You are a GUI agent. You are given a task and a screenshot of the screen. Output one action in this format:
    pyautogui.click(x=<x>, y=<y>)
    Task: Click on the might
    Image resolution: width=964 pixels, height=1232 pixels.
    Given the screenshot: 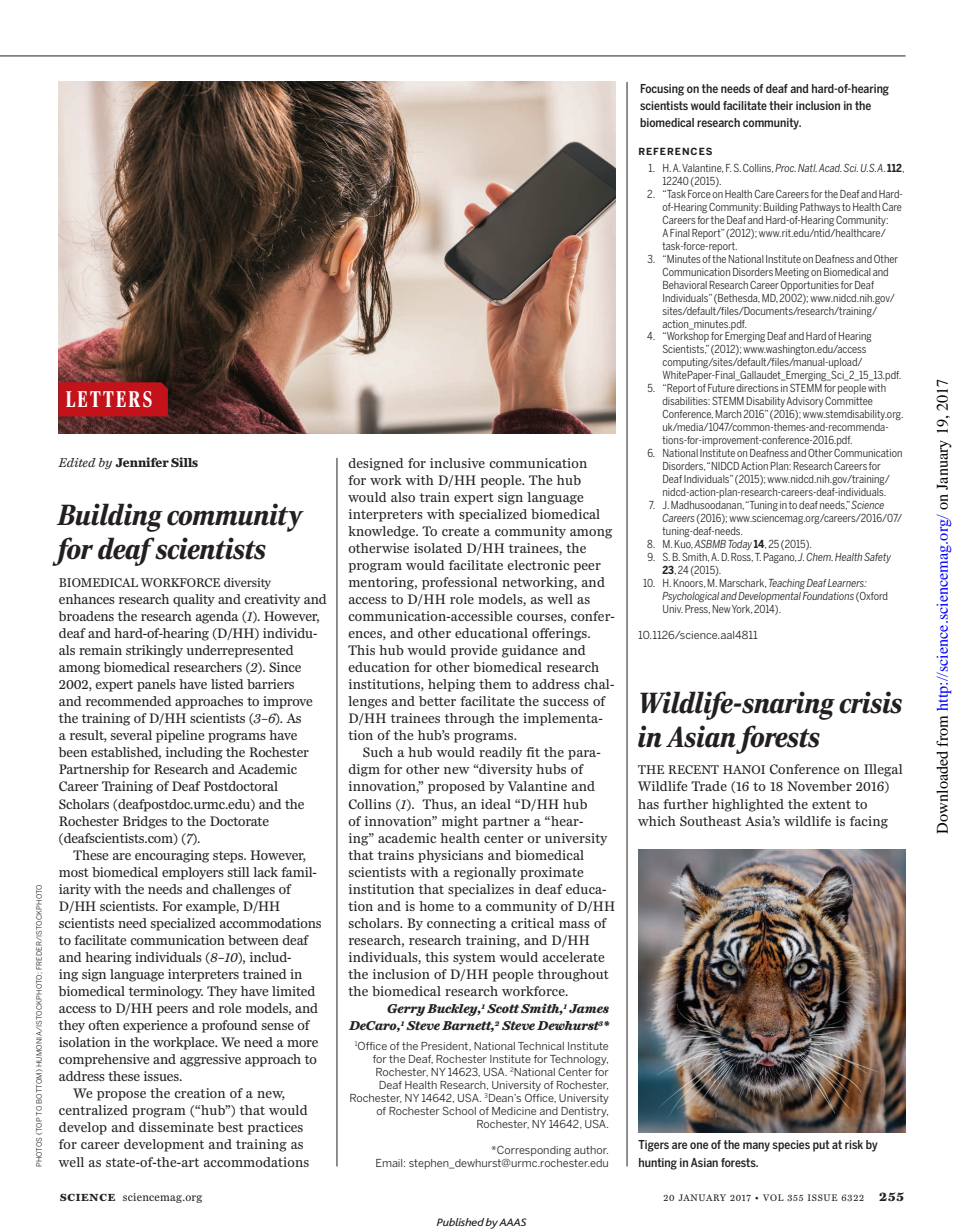 What is the action you would take?
    pyautogui.click(x=460, y=822)
